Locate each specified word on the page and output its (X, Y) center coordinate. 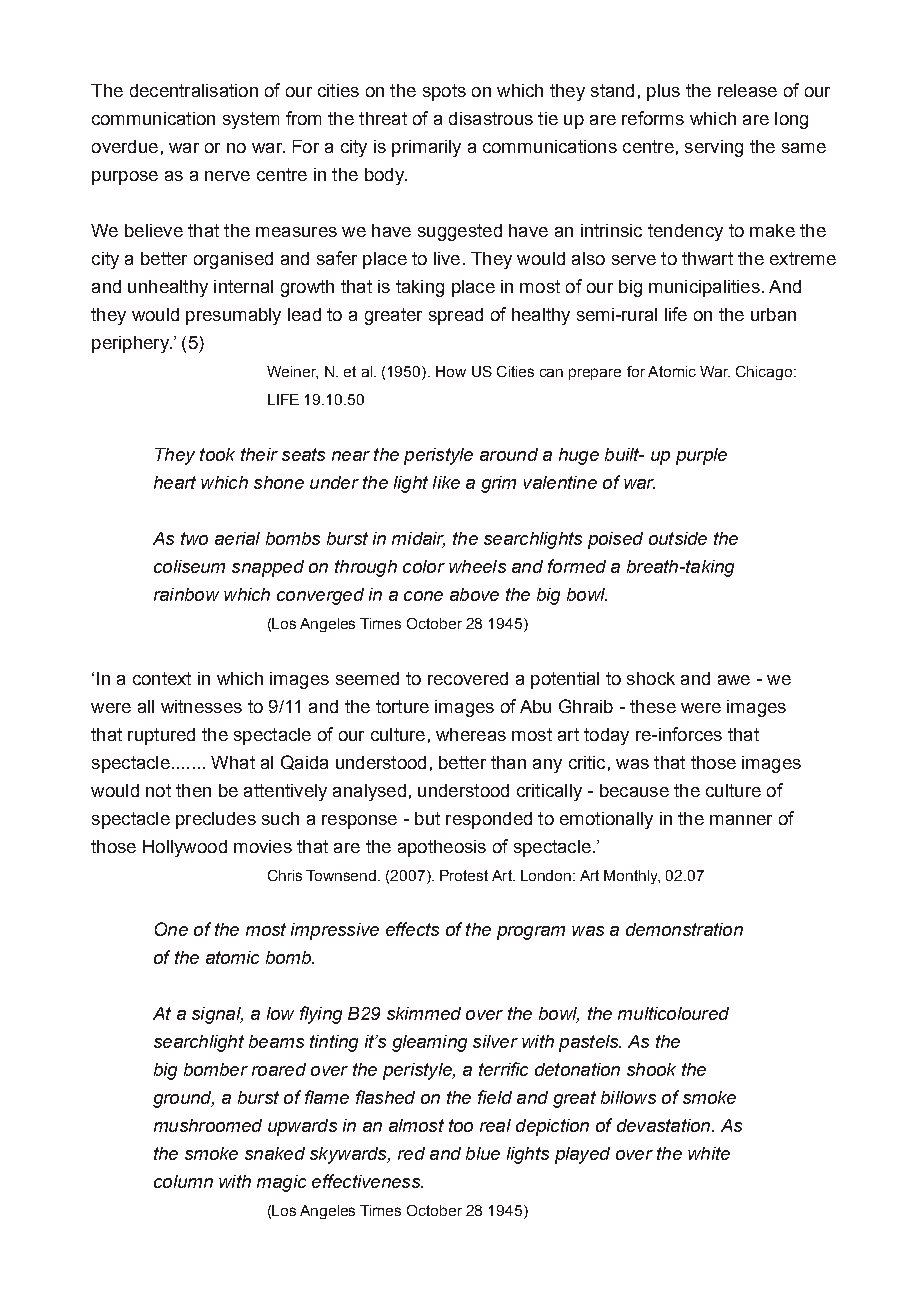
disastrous (491, 118)
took (217, 454)
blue (483, 1153)
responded (489, 820)
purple (701, 456)
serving (714, 148)
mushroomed (208, 1125)
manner (741, 820)
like (446, 482)
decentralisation (194, 90)
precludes (216, 820)
